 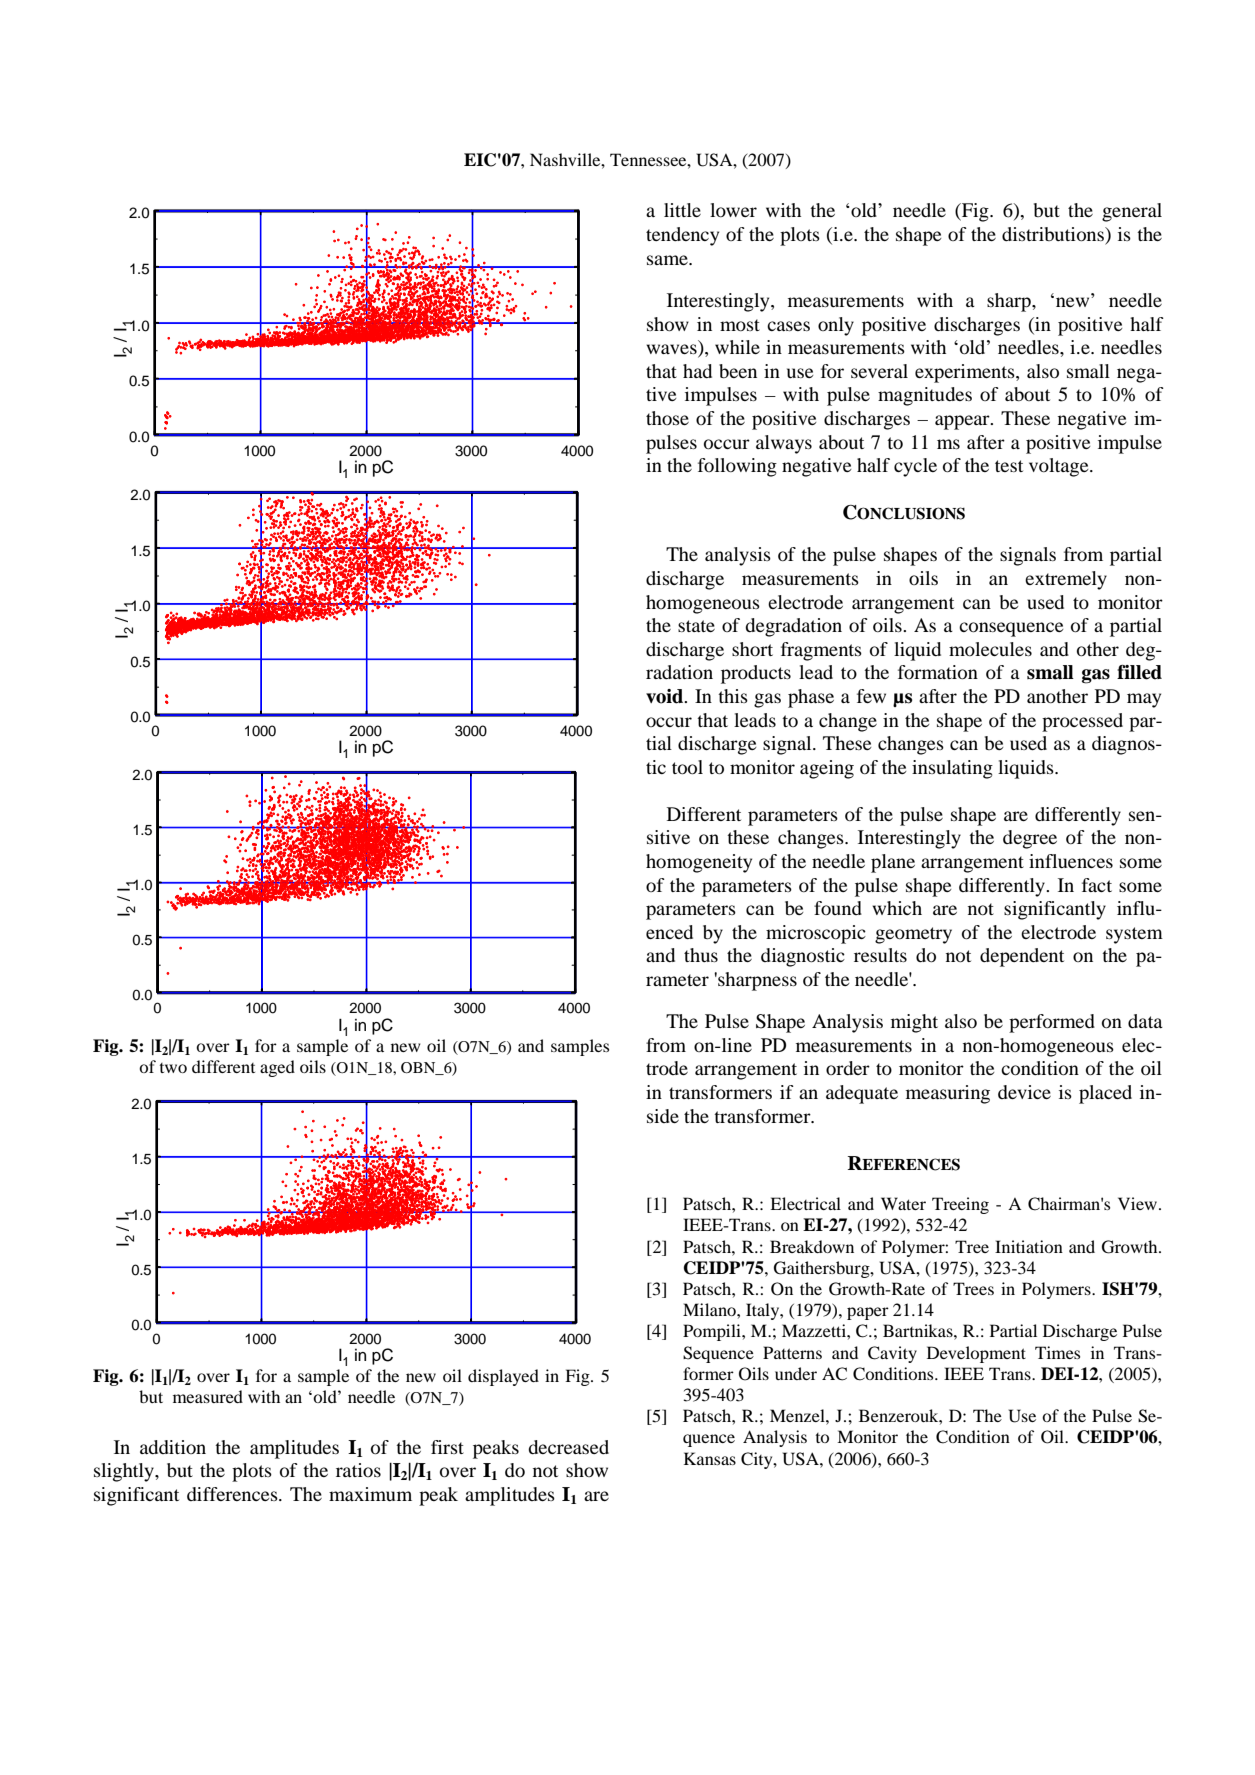 What do you see at coordinates (710, 1458) in the document?
I see `Kansas` at bounding box center [710, 1458].
